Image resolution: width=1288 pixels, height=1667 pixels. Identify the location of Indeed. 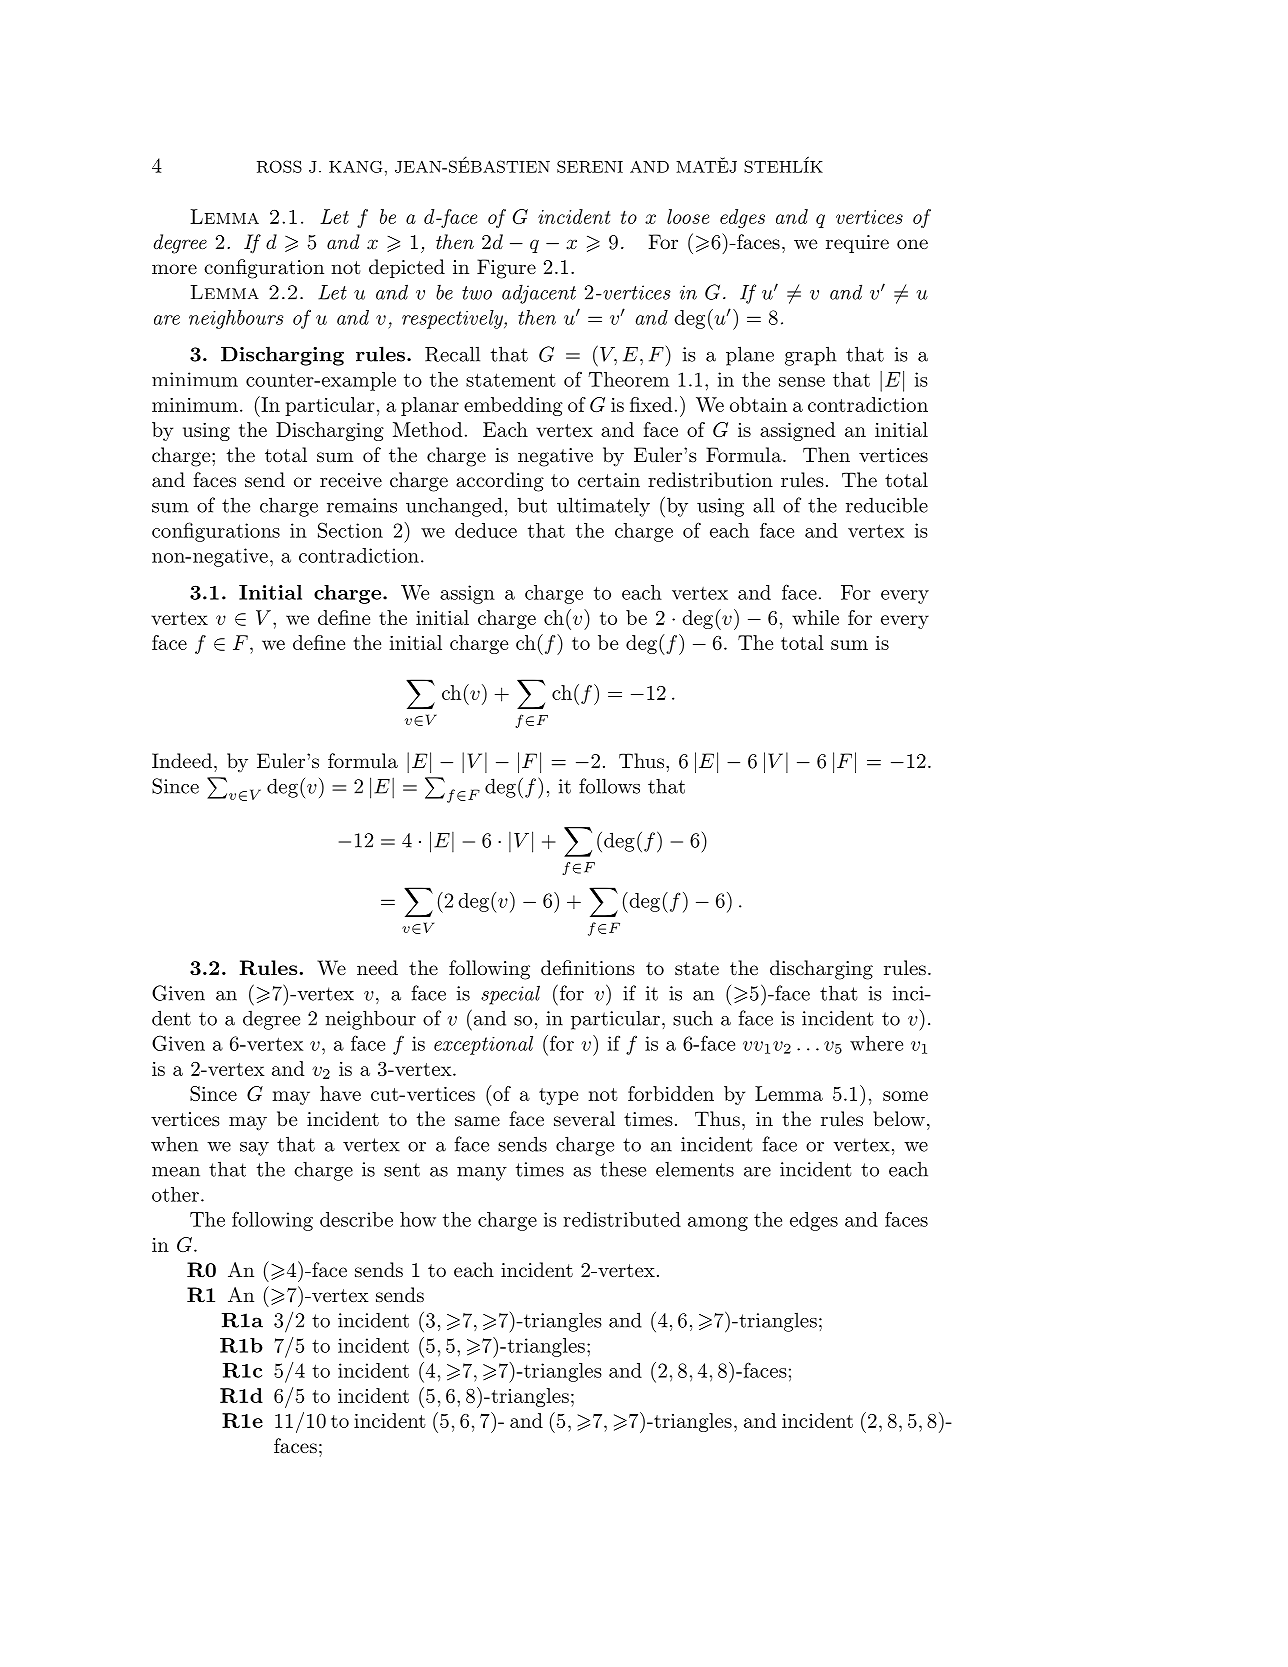
(182, 761).
